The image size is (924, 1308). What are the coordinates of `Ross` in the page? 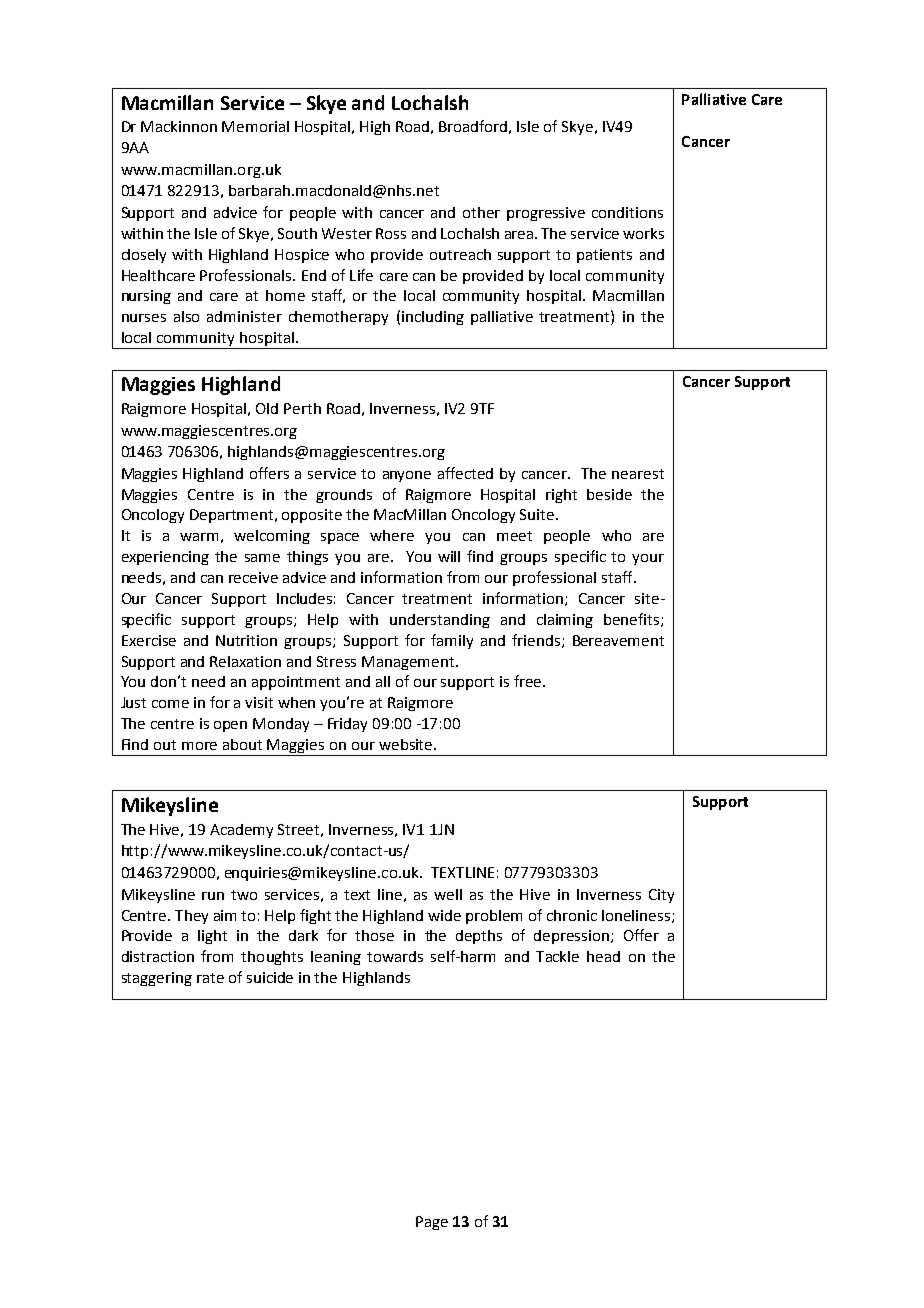 It's located at (391, 233).
